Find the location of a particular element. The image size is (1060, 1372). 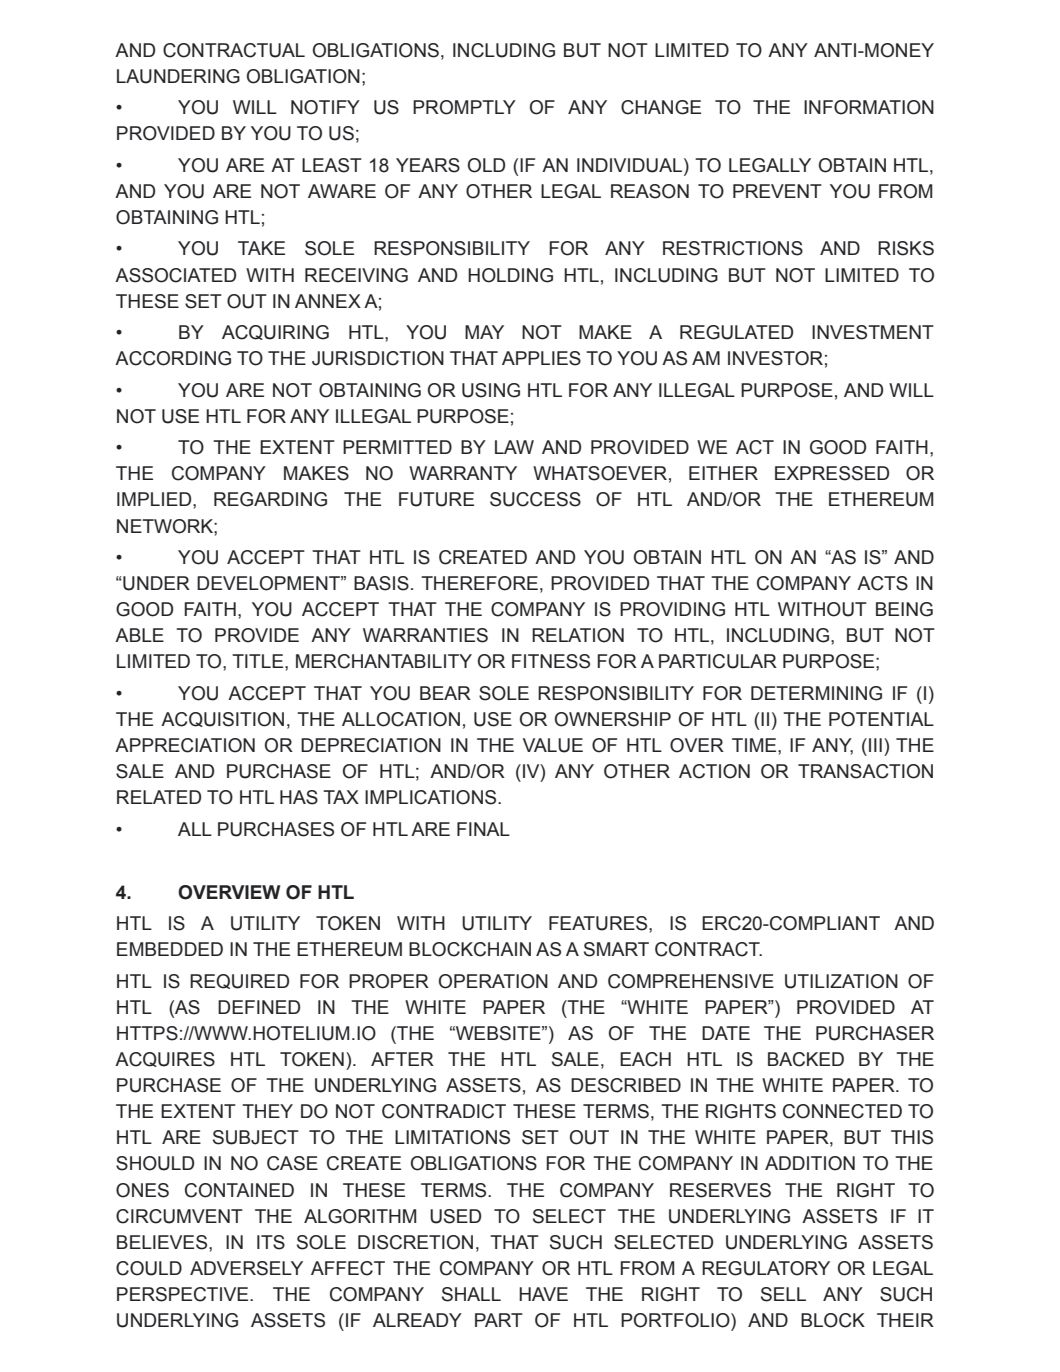

PROMPTLY is located at coordinates (464, 107).
